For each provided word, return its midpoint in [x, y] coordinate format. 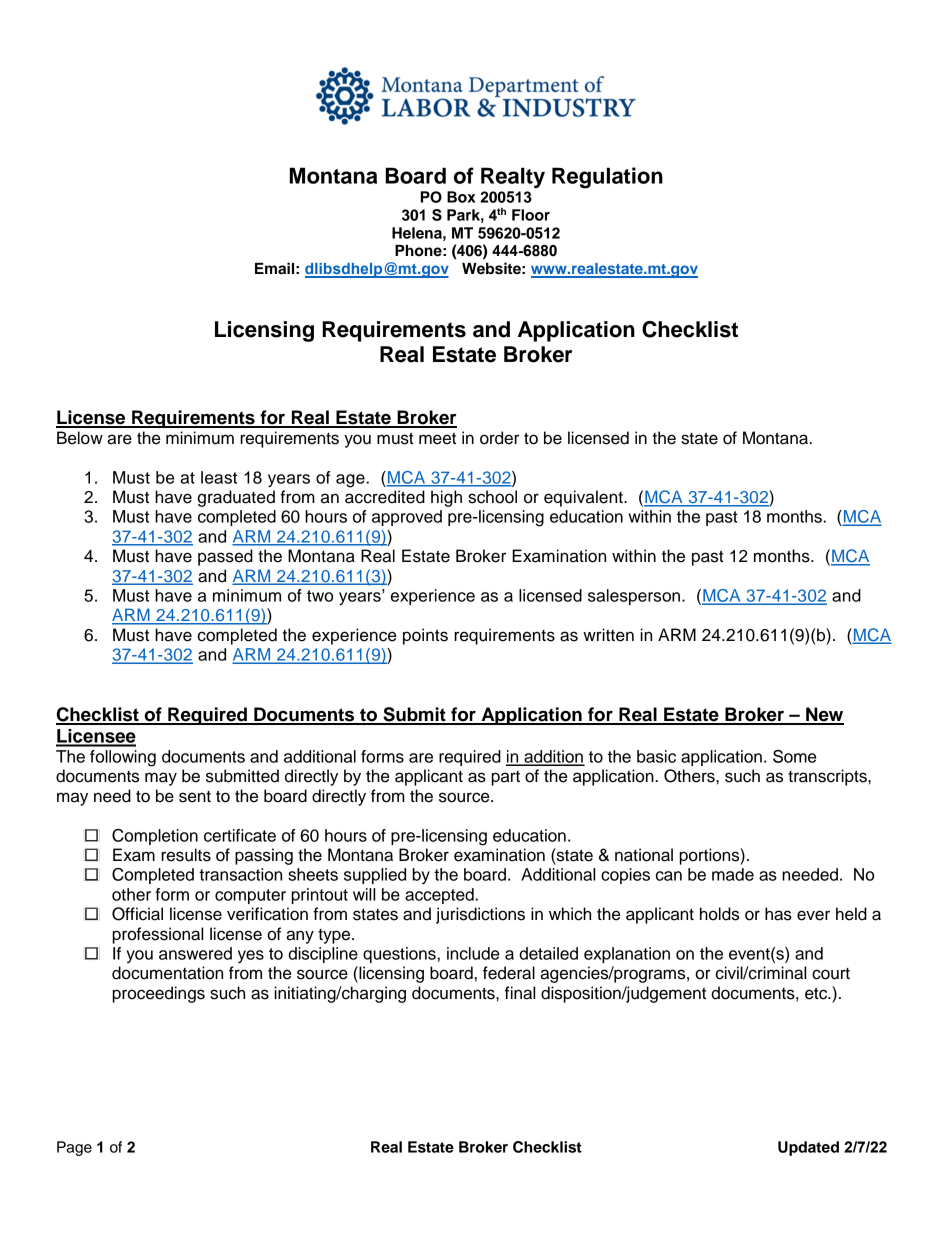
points [425, 636]
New [824, 715]
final [520, 993]
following [123, 758]
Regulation [607, 178]
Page [74, 1148]
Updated [808, 1148]
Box [461, 197]
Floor [531, 215]
